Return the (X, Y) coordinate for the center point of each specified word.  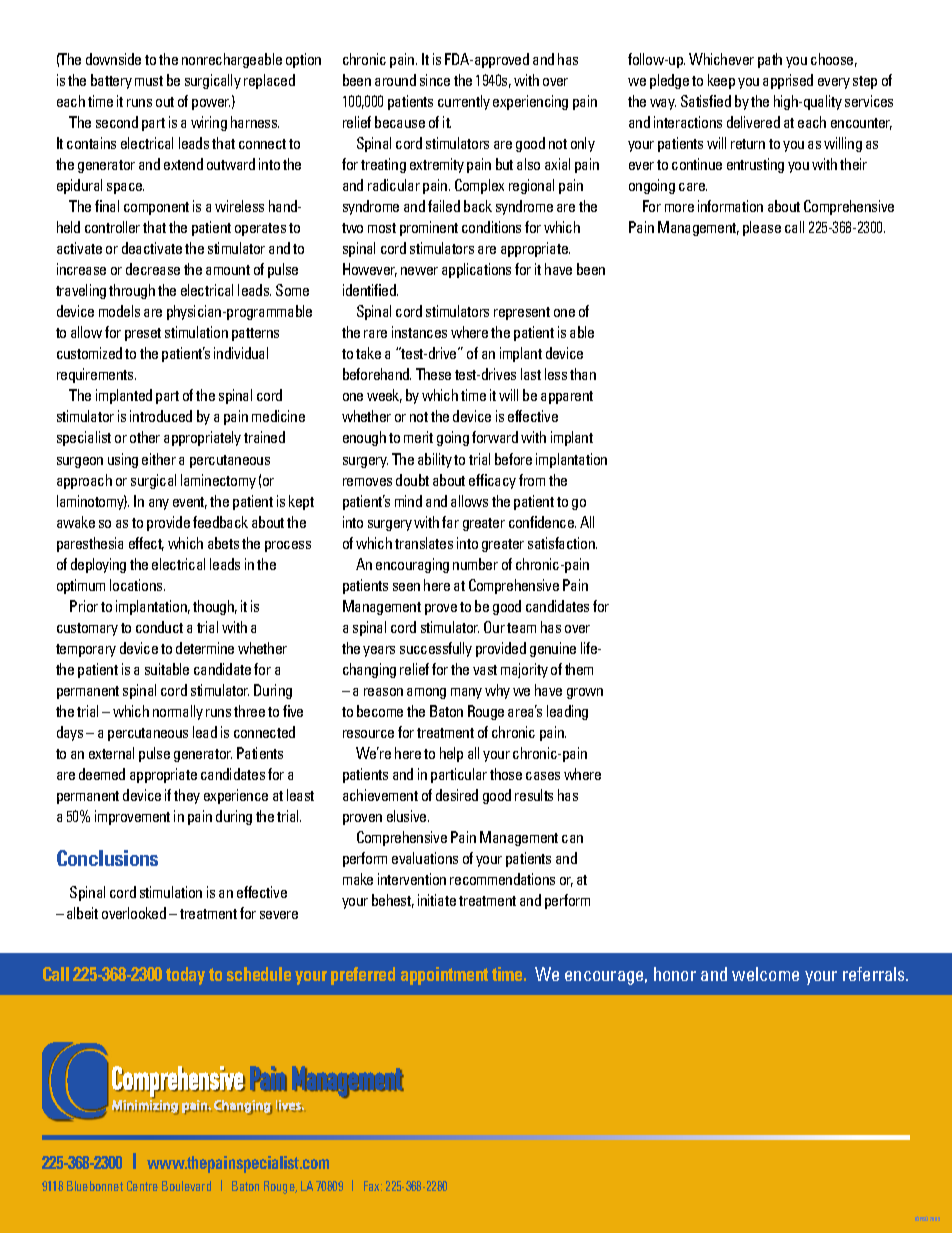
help (451, 754)
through (132, 291)
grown (585, 693)
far (450, 522)
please (762, 228)
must (149, 81)
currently (464, 102)
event (190, 503)
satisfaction (562, 543)
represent (522, 313)
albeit (82, 913)
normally (178, 712)
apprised (788, 81)
